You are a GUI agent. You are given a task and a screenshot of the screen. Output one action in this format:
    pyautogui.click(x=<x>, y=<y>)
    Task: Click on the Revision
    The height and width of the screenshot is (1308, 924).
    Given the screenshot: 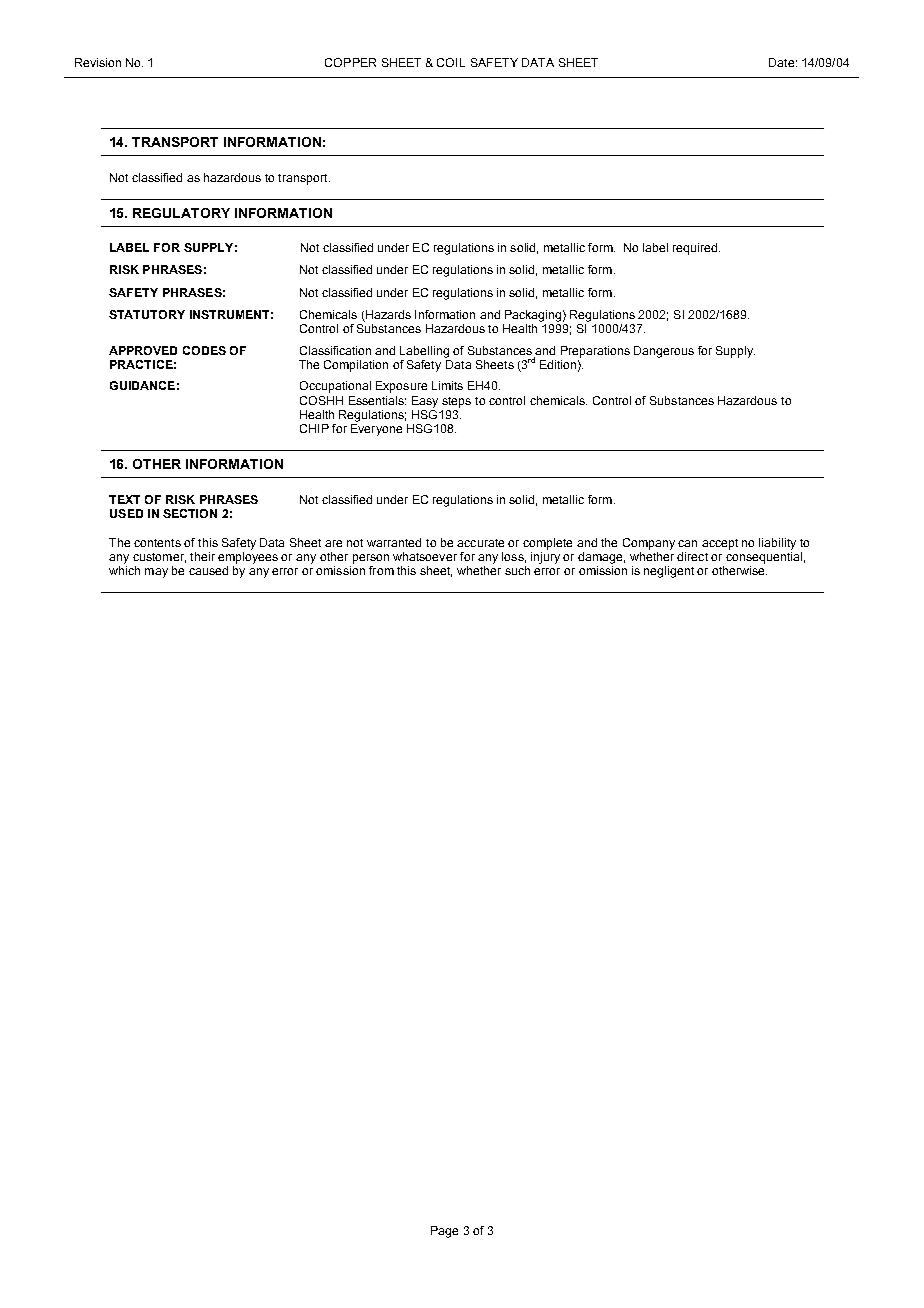 What is the action you would take?
    pyautogui.click(x=98, y=62)
